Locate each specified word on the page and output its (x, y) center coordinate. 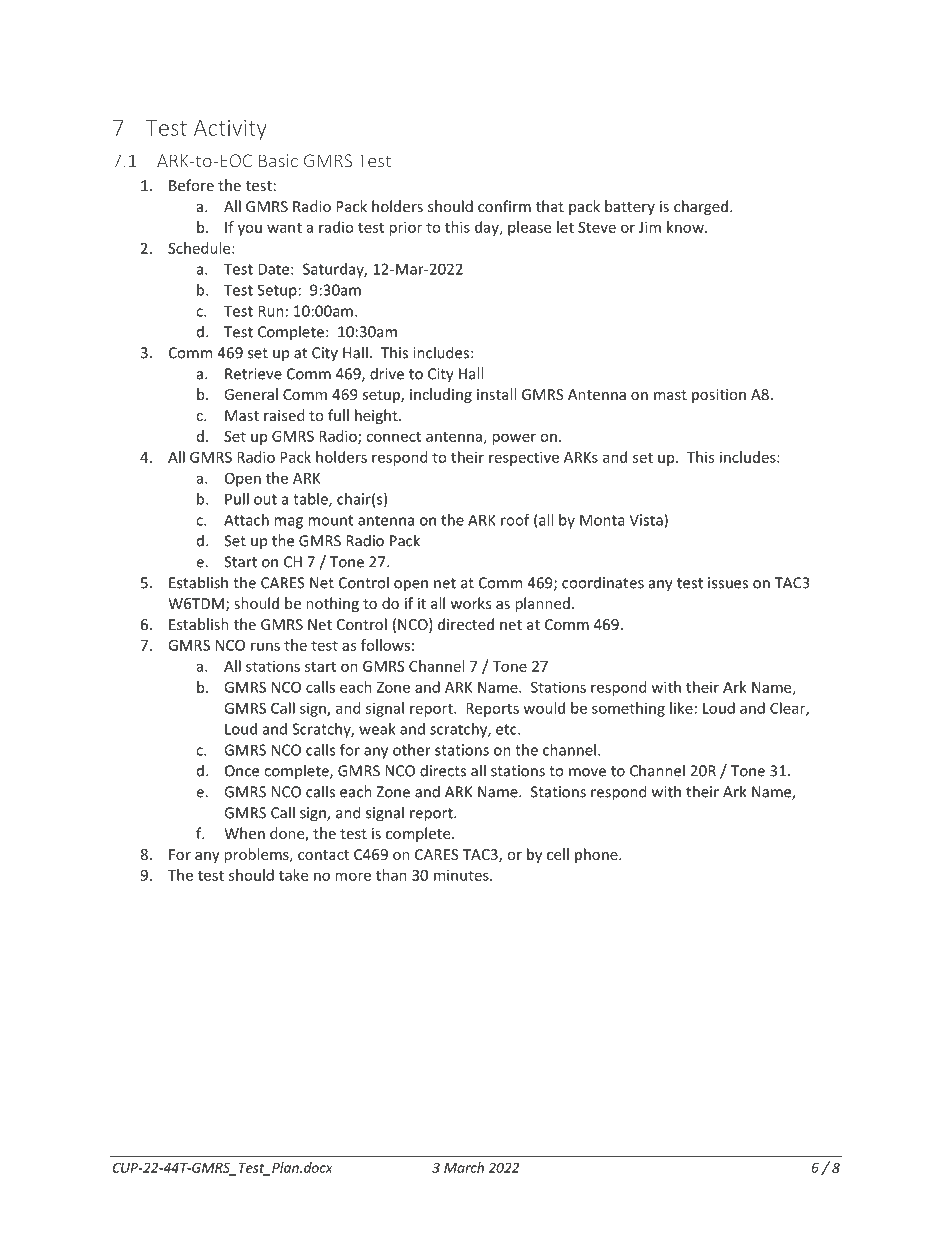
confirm (504, 206)
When (244, 833)
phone (597, 855)
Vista (647, 521)
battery (630, 207)
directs (443, 770)
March (464, 1167)
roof (515, 520)
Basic (278, 161)
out (265, 499)
